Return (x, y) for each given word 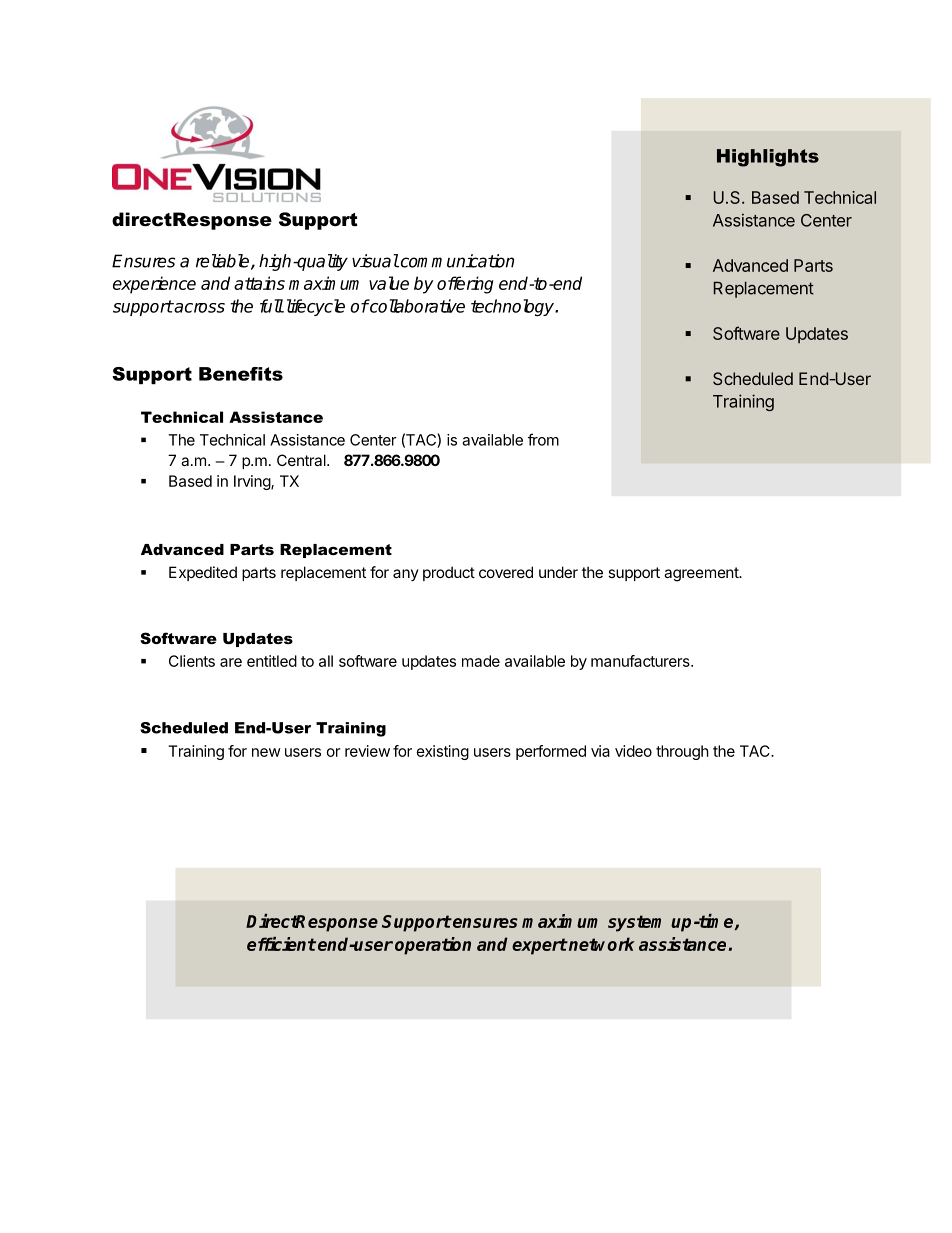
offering (465, 285)
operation (433, 946)
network (601, 944)
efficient (281, 944)
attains (259, 283)
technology (513, 307)
